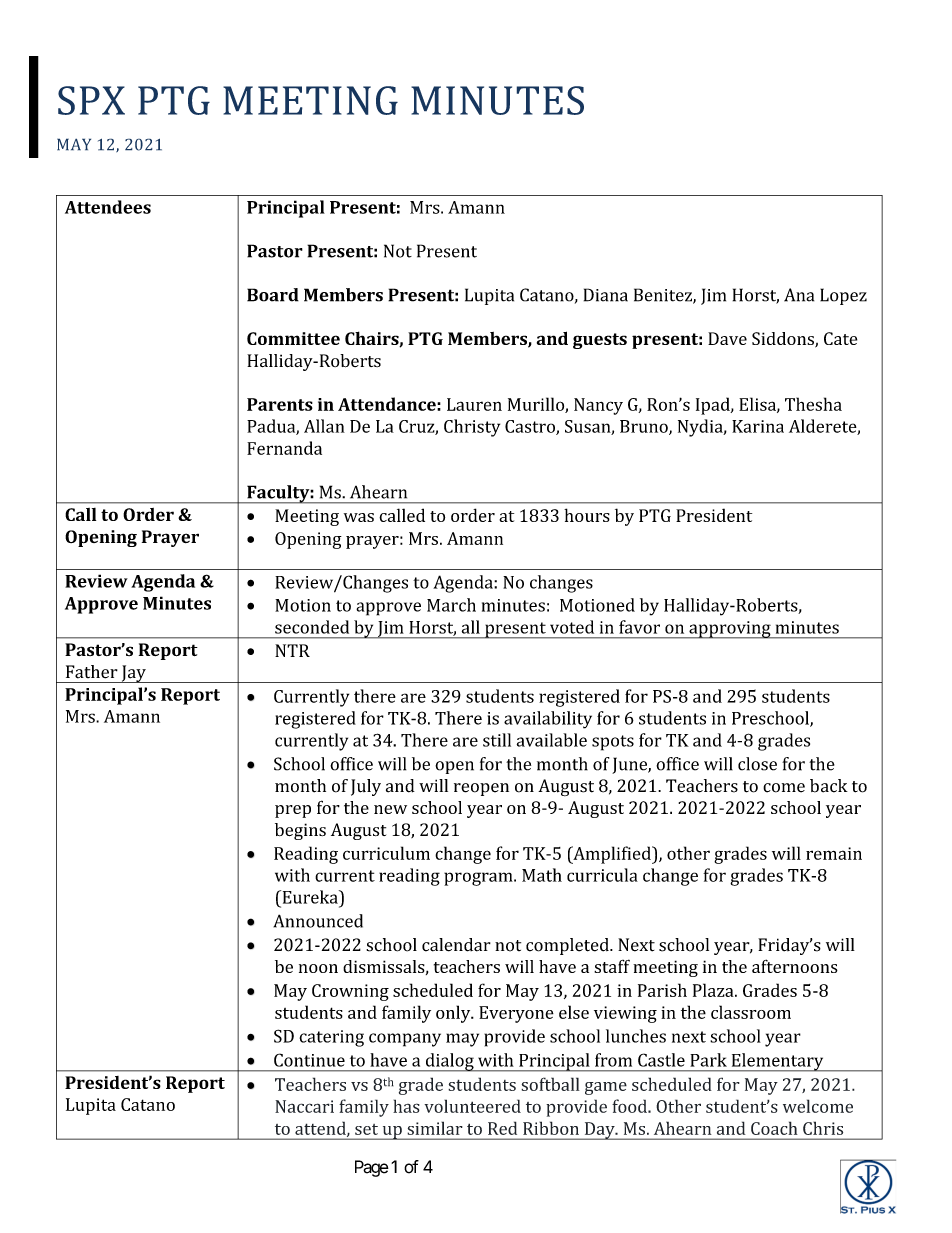 Image resolution: width=952 pixels, height=1233 pixels. What do you see at coordinates (664, 296) in the image?
I see `Benitez` at bounding box center [664, 296].
